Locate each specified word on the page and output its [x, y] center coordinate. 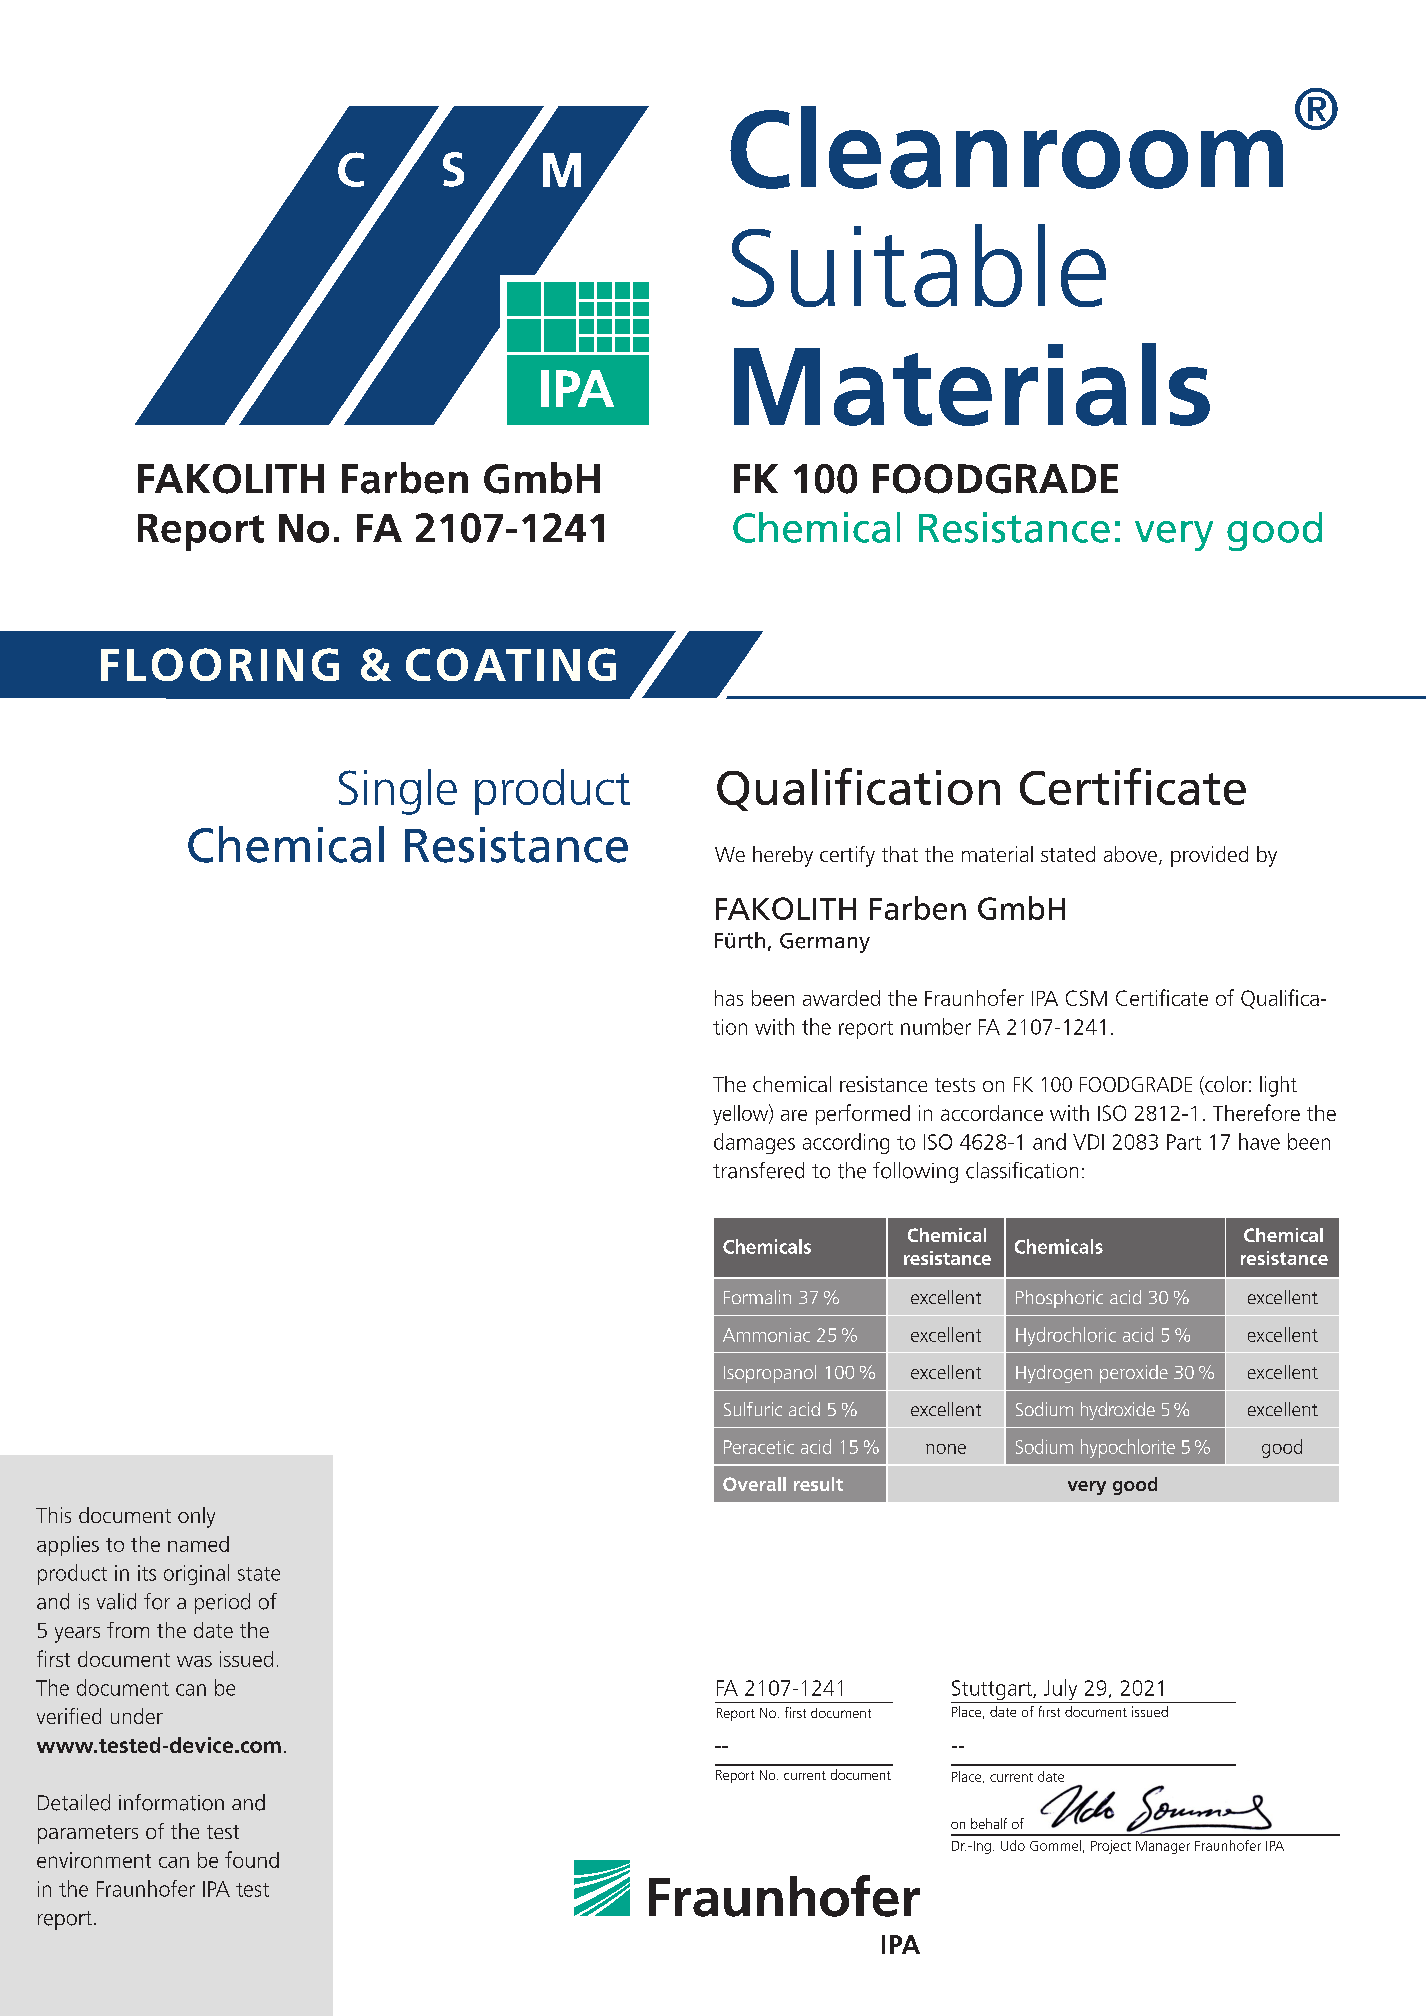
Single [398, 792]
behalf [989, 1823]
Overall [754, 1484]
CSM [1086, 998]
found [252, 1859]
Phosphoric [1059, 1299]
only [196, 1517]
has [729, 998]
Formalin [757, 1297]
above [1130, 854]
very [1087, 1488]
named [198, 1544]
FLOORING [220, 664]
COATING [511, 664]
